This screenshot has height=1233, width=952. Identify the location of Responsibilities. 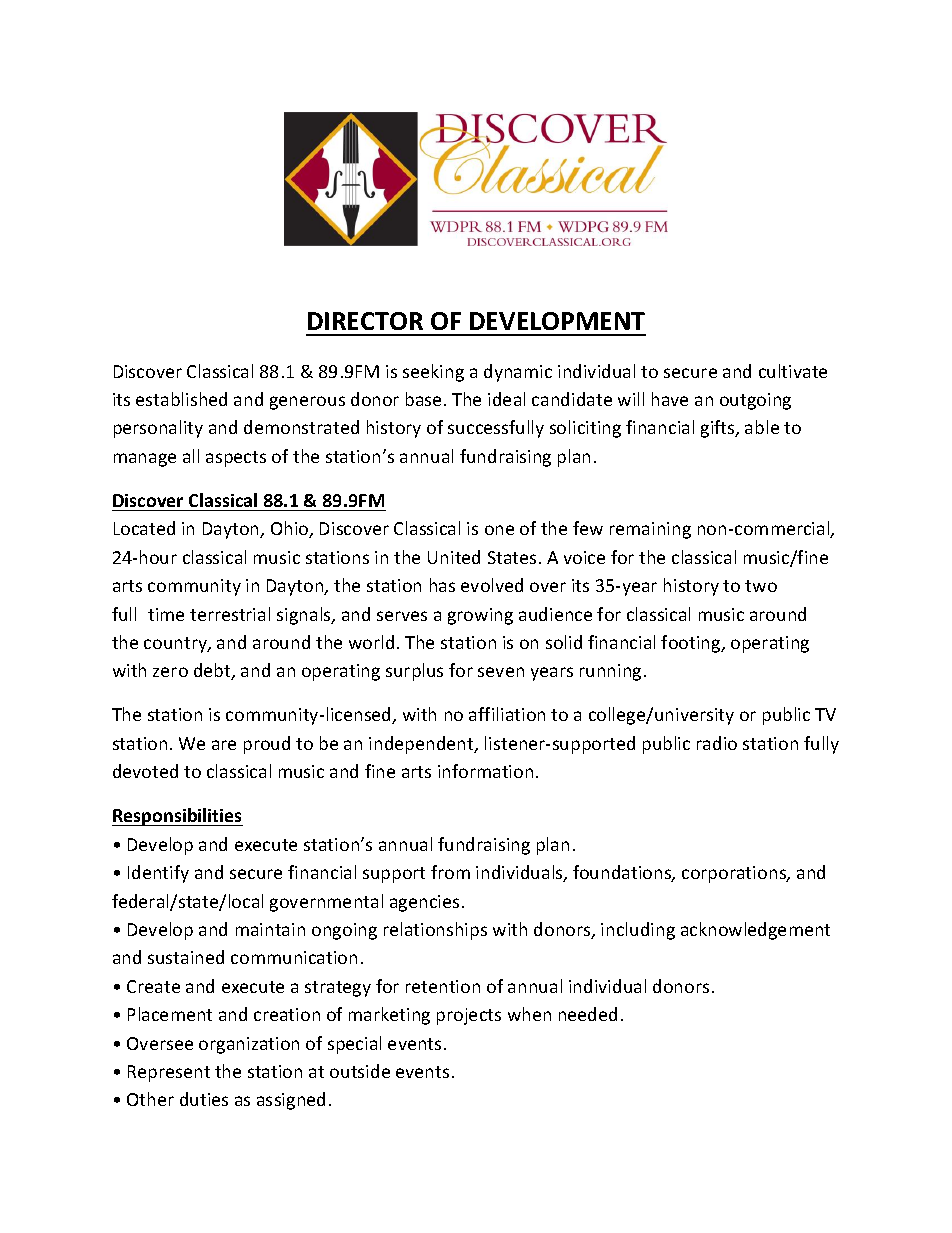
(177, 817).
